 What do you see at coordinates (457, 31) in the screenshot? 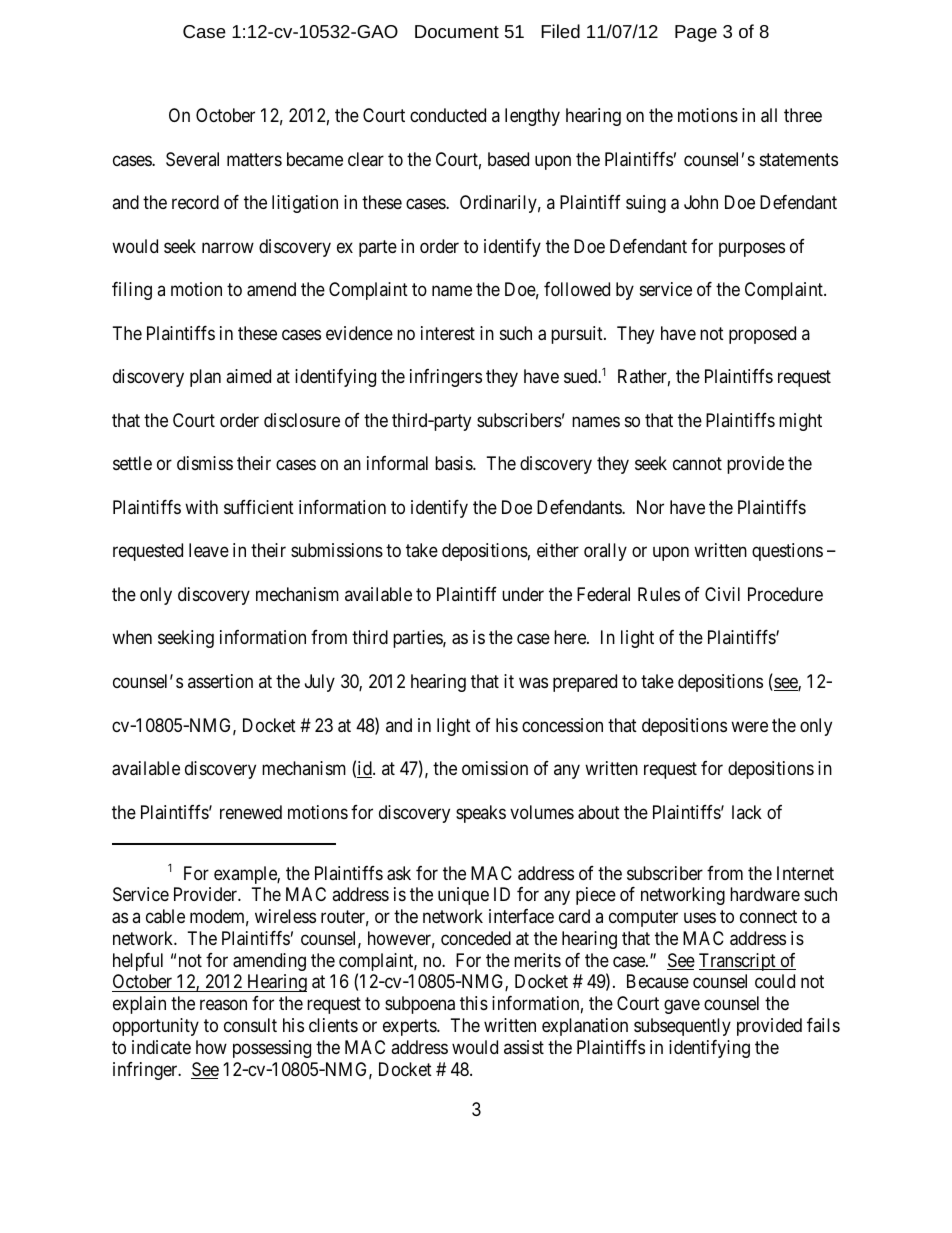
I see `Document` at bounding box center [457, 31].
